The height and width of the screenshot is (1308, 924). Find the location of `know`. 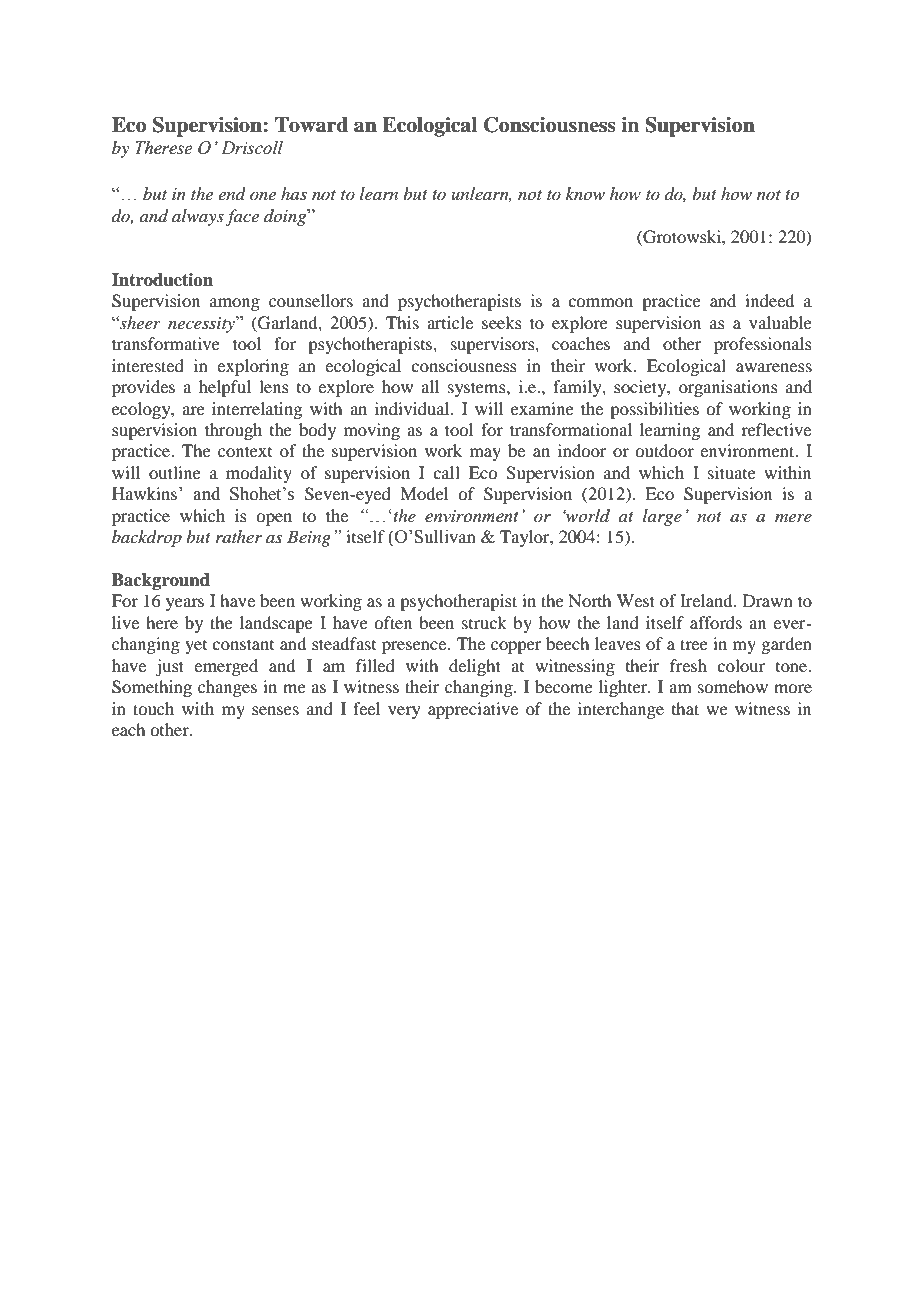

know is located at coordinates (585, 193).
